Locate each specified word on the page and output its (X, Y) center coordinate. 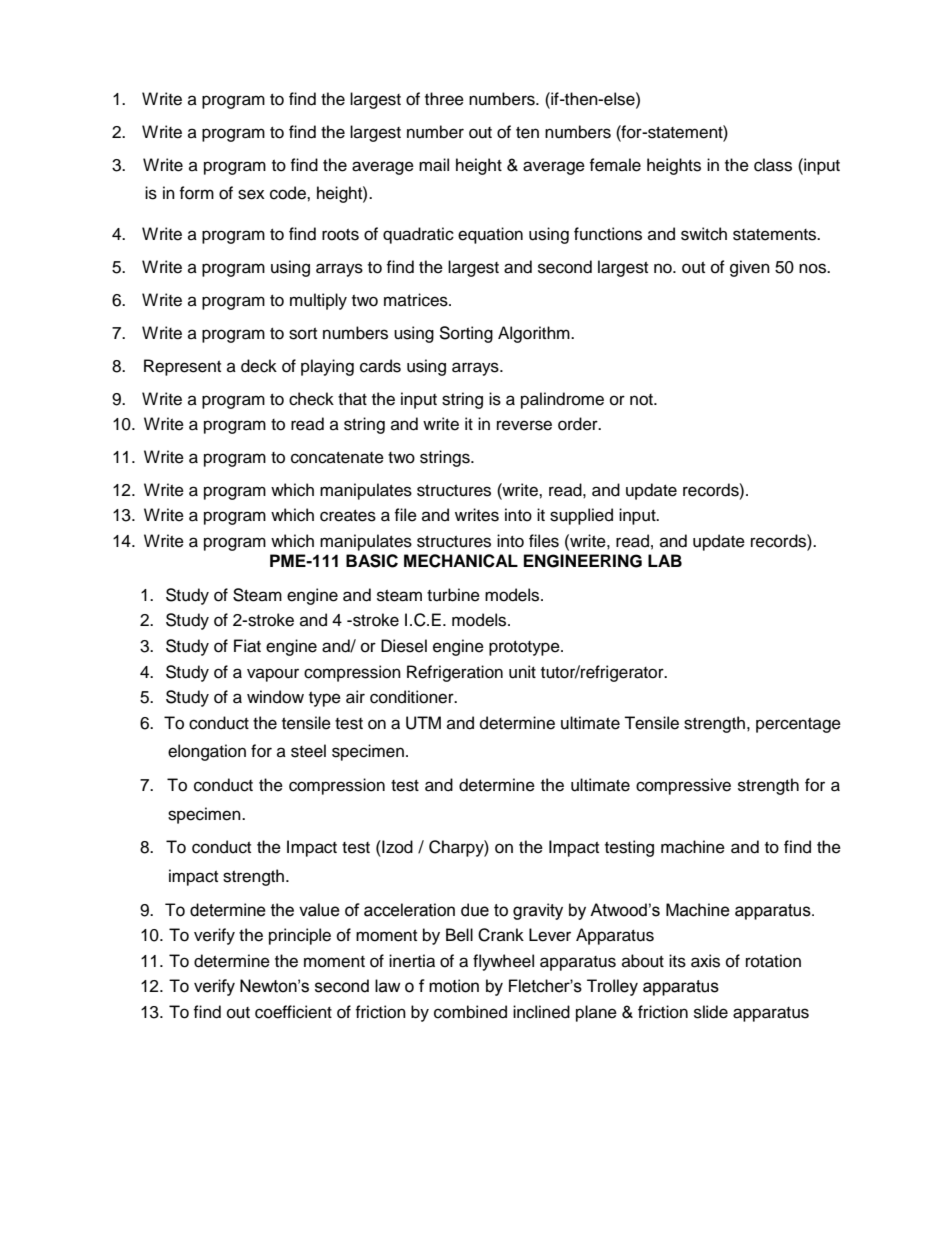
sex (251, 194)
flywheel (503, 962)
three (444, 99)
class (773, 165)
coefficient (293, 1012)
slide (711, 1012)
